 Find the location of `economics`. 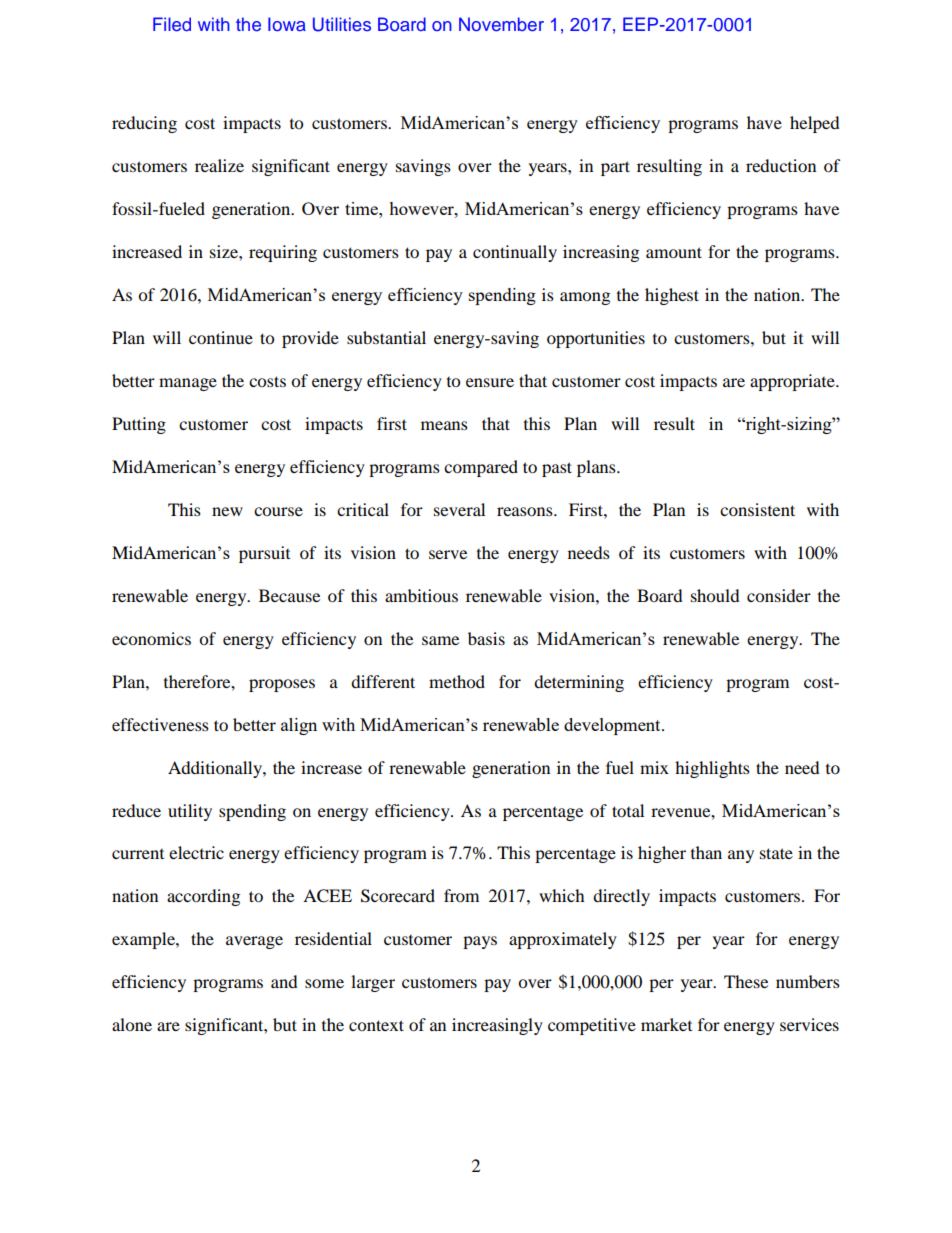

economics is located at coordinates (151, 638).
